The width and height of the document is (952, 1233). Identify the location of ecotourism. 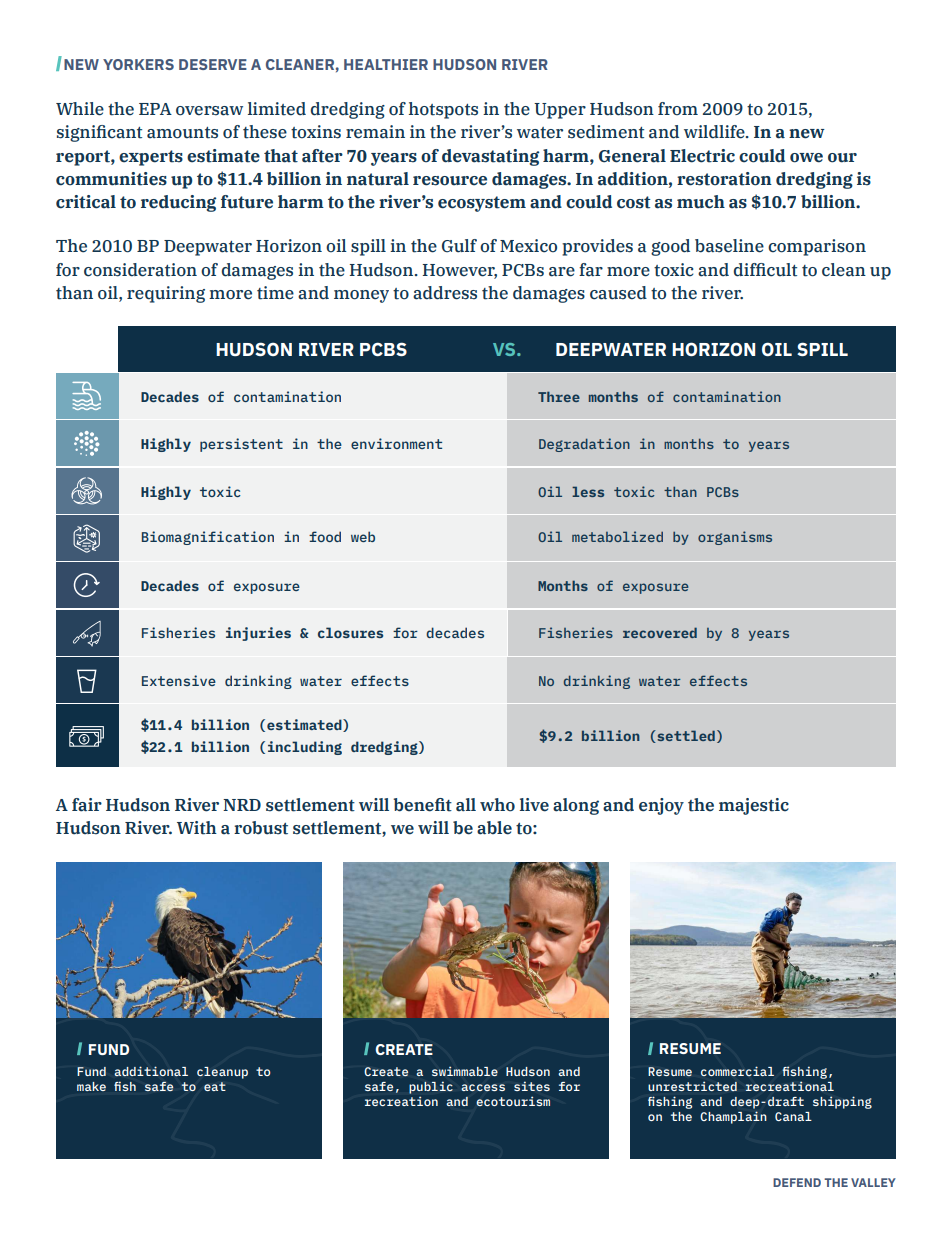
(513, 1101).
